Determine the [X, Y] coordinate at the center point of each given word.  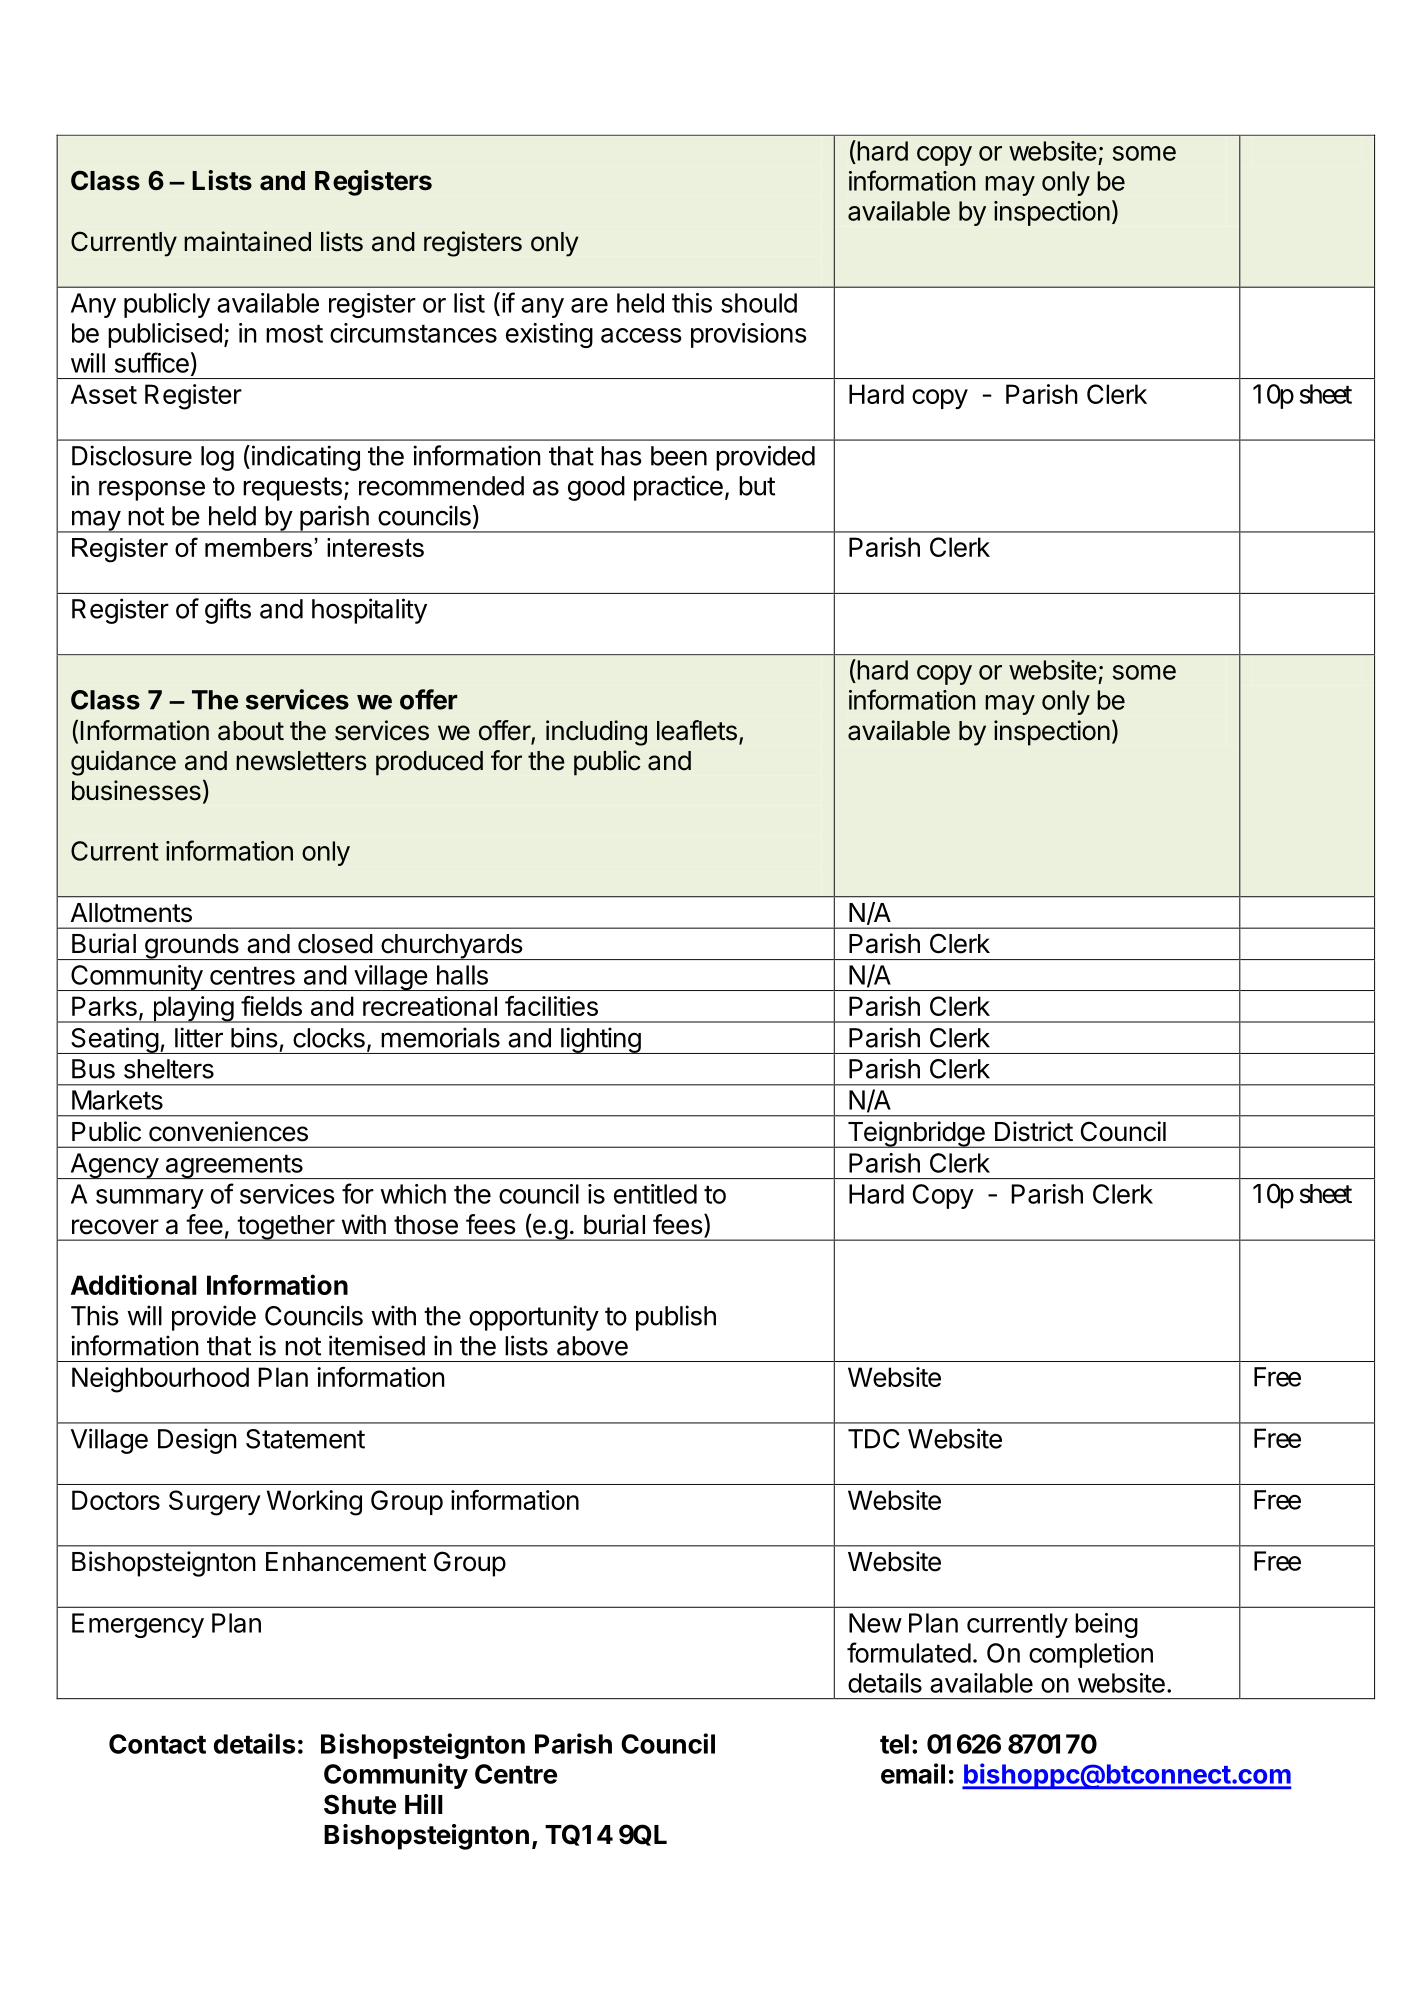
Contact [157, 1744]
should [759, 303]
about [251, 731]
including [596, 733]
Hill [424, 1804]
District [1034, 1131]
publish [676, 1318]
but [757, 486]
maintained [247, 241]
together [285, 1228]
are [589, 305]
